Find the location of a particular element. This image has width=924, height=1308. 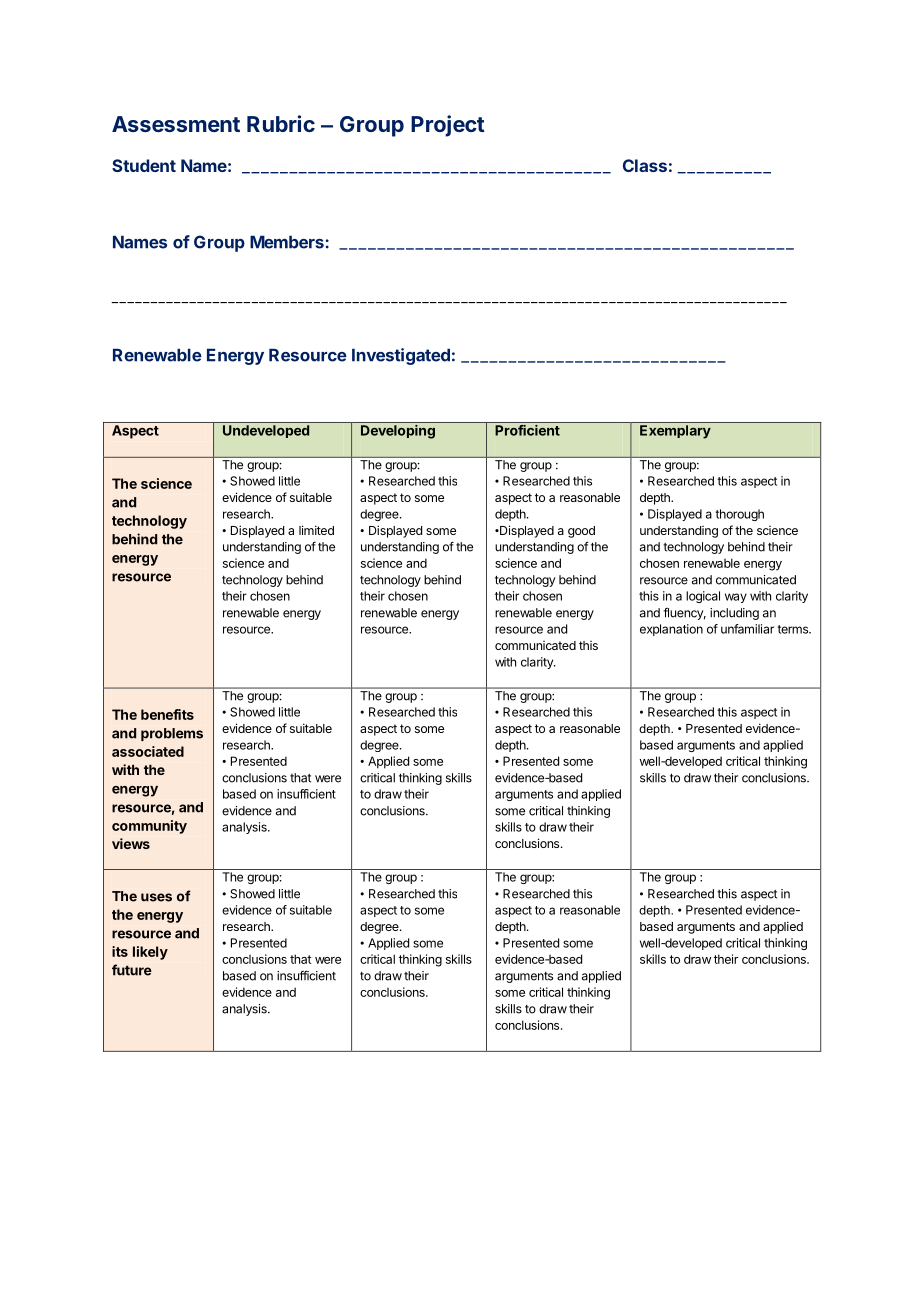

good is located at coordinates (581, 532).
